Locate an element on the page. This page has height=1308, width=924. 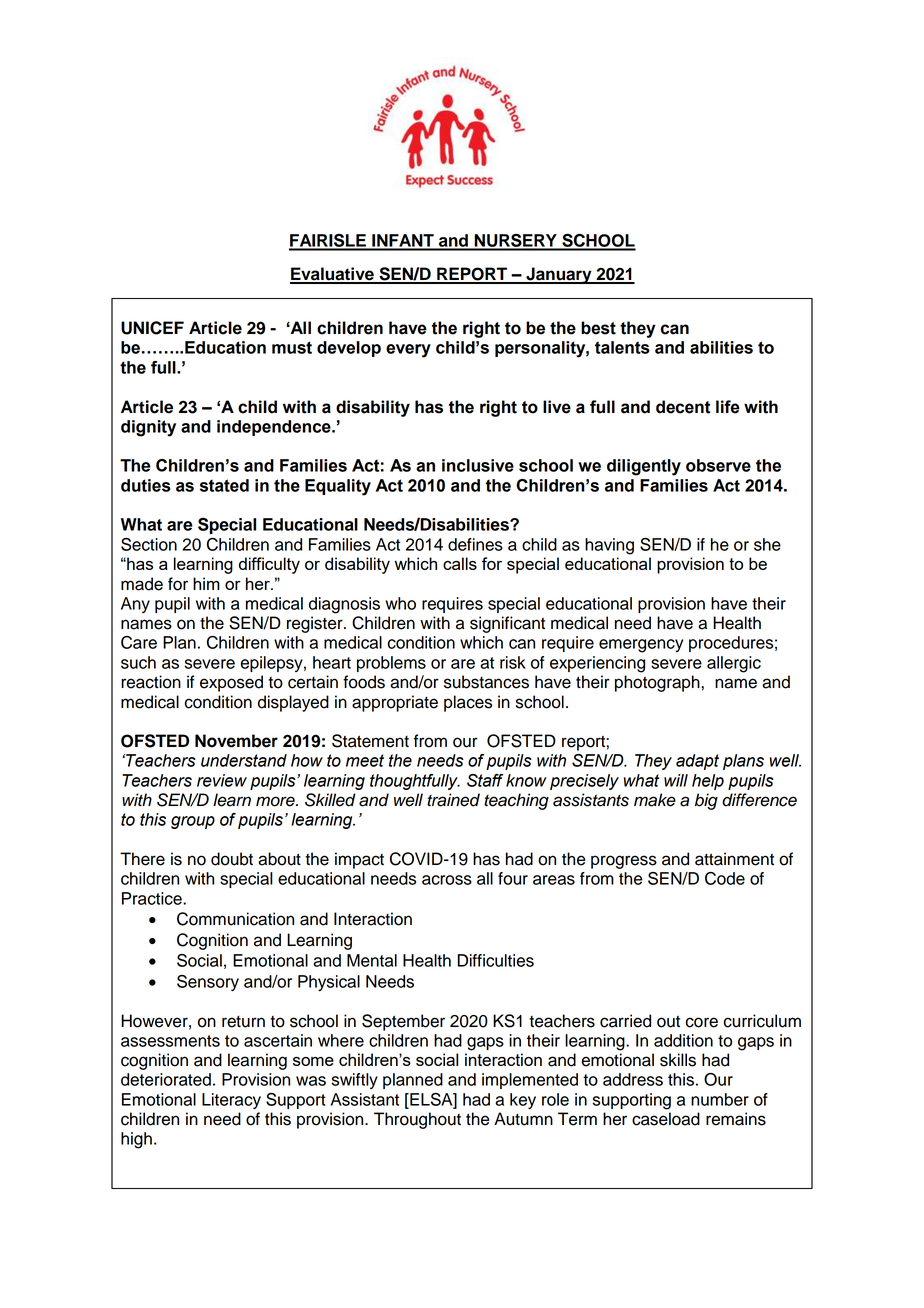
UNICEF is located at coordinates (152, 328).
